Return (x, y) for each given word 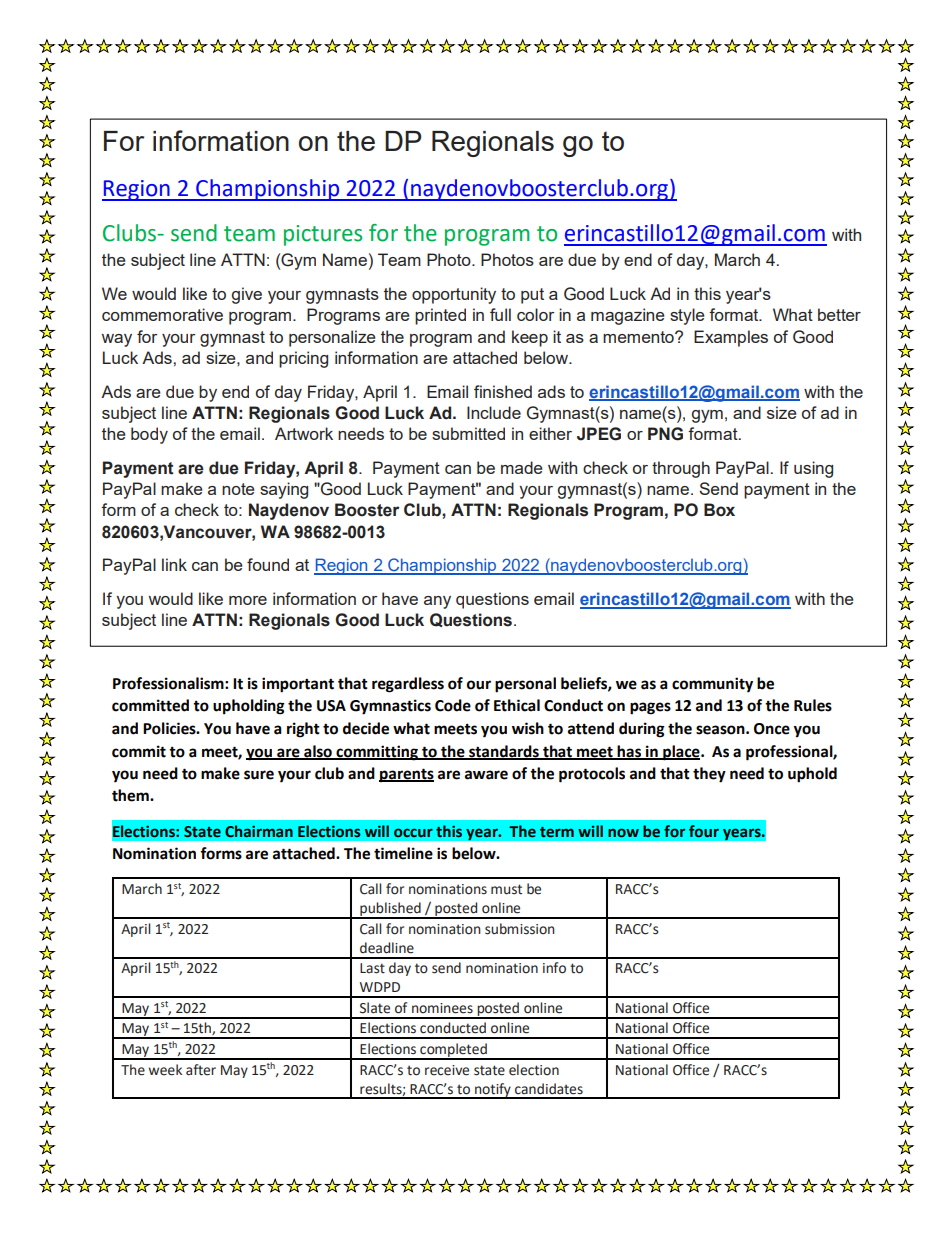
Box (719, 510)
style (687, 316)
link (174, 564)
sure (259, 775)
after (201, 1070)
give (247, 295)
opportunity (454, 295)
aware (486, 775)
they (709, 775)
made (521, 467)
